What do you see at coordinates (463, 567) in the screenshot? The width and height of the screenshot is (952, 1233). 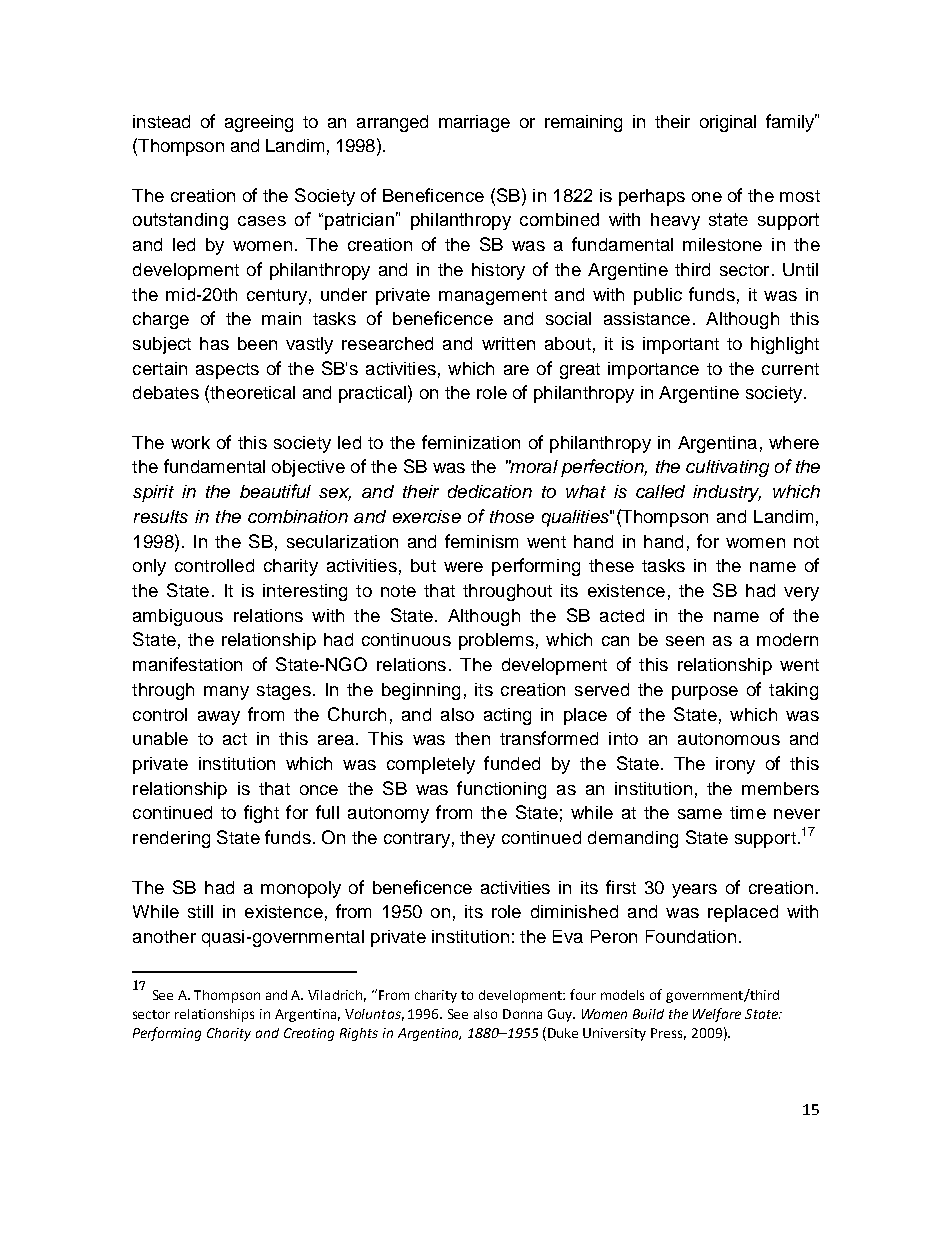 I see `were` at bounding box center [463, 567].
